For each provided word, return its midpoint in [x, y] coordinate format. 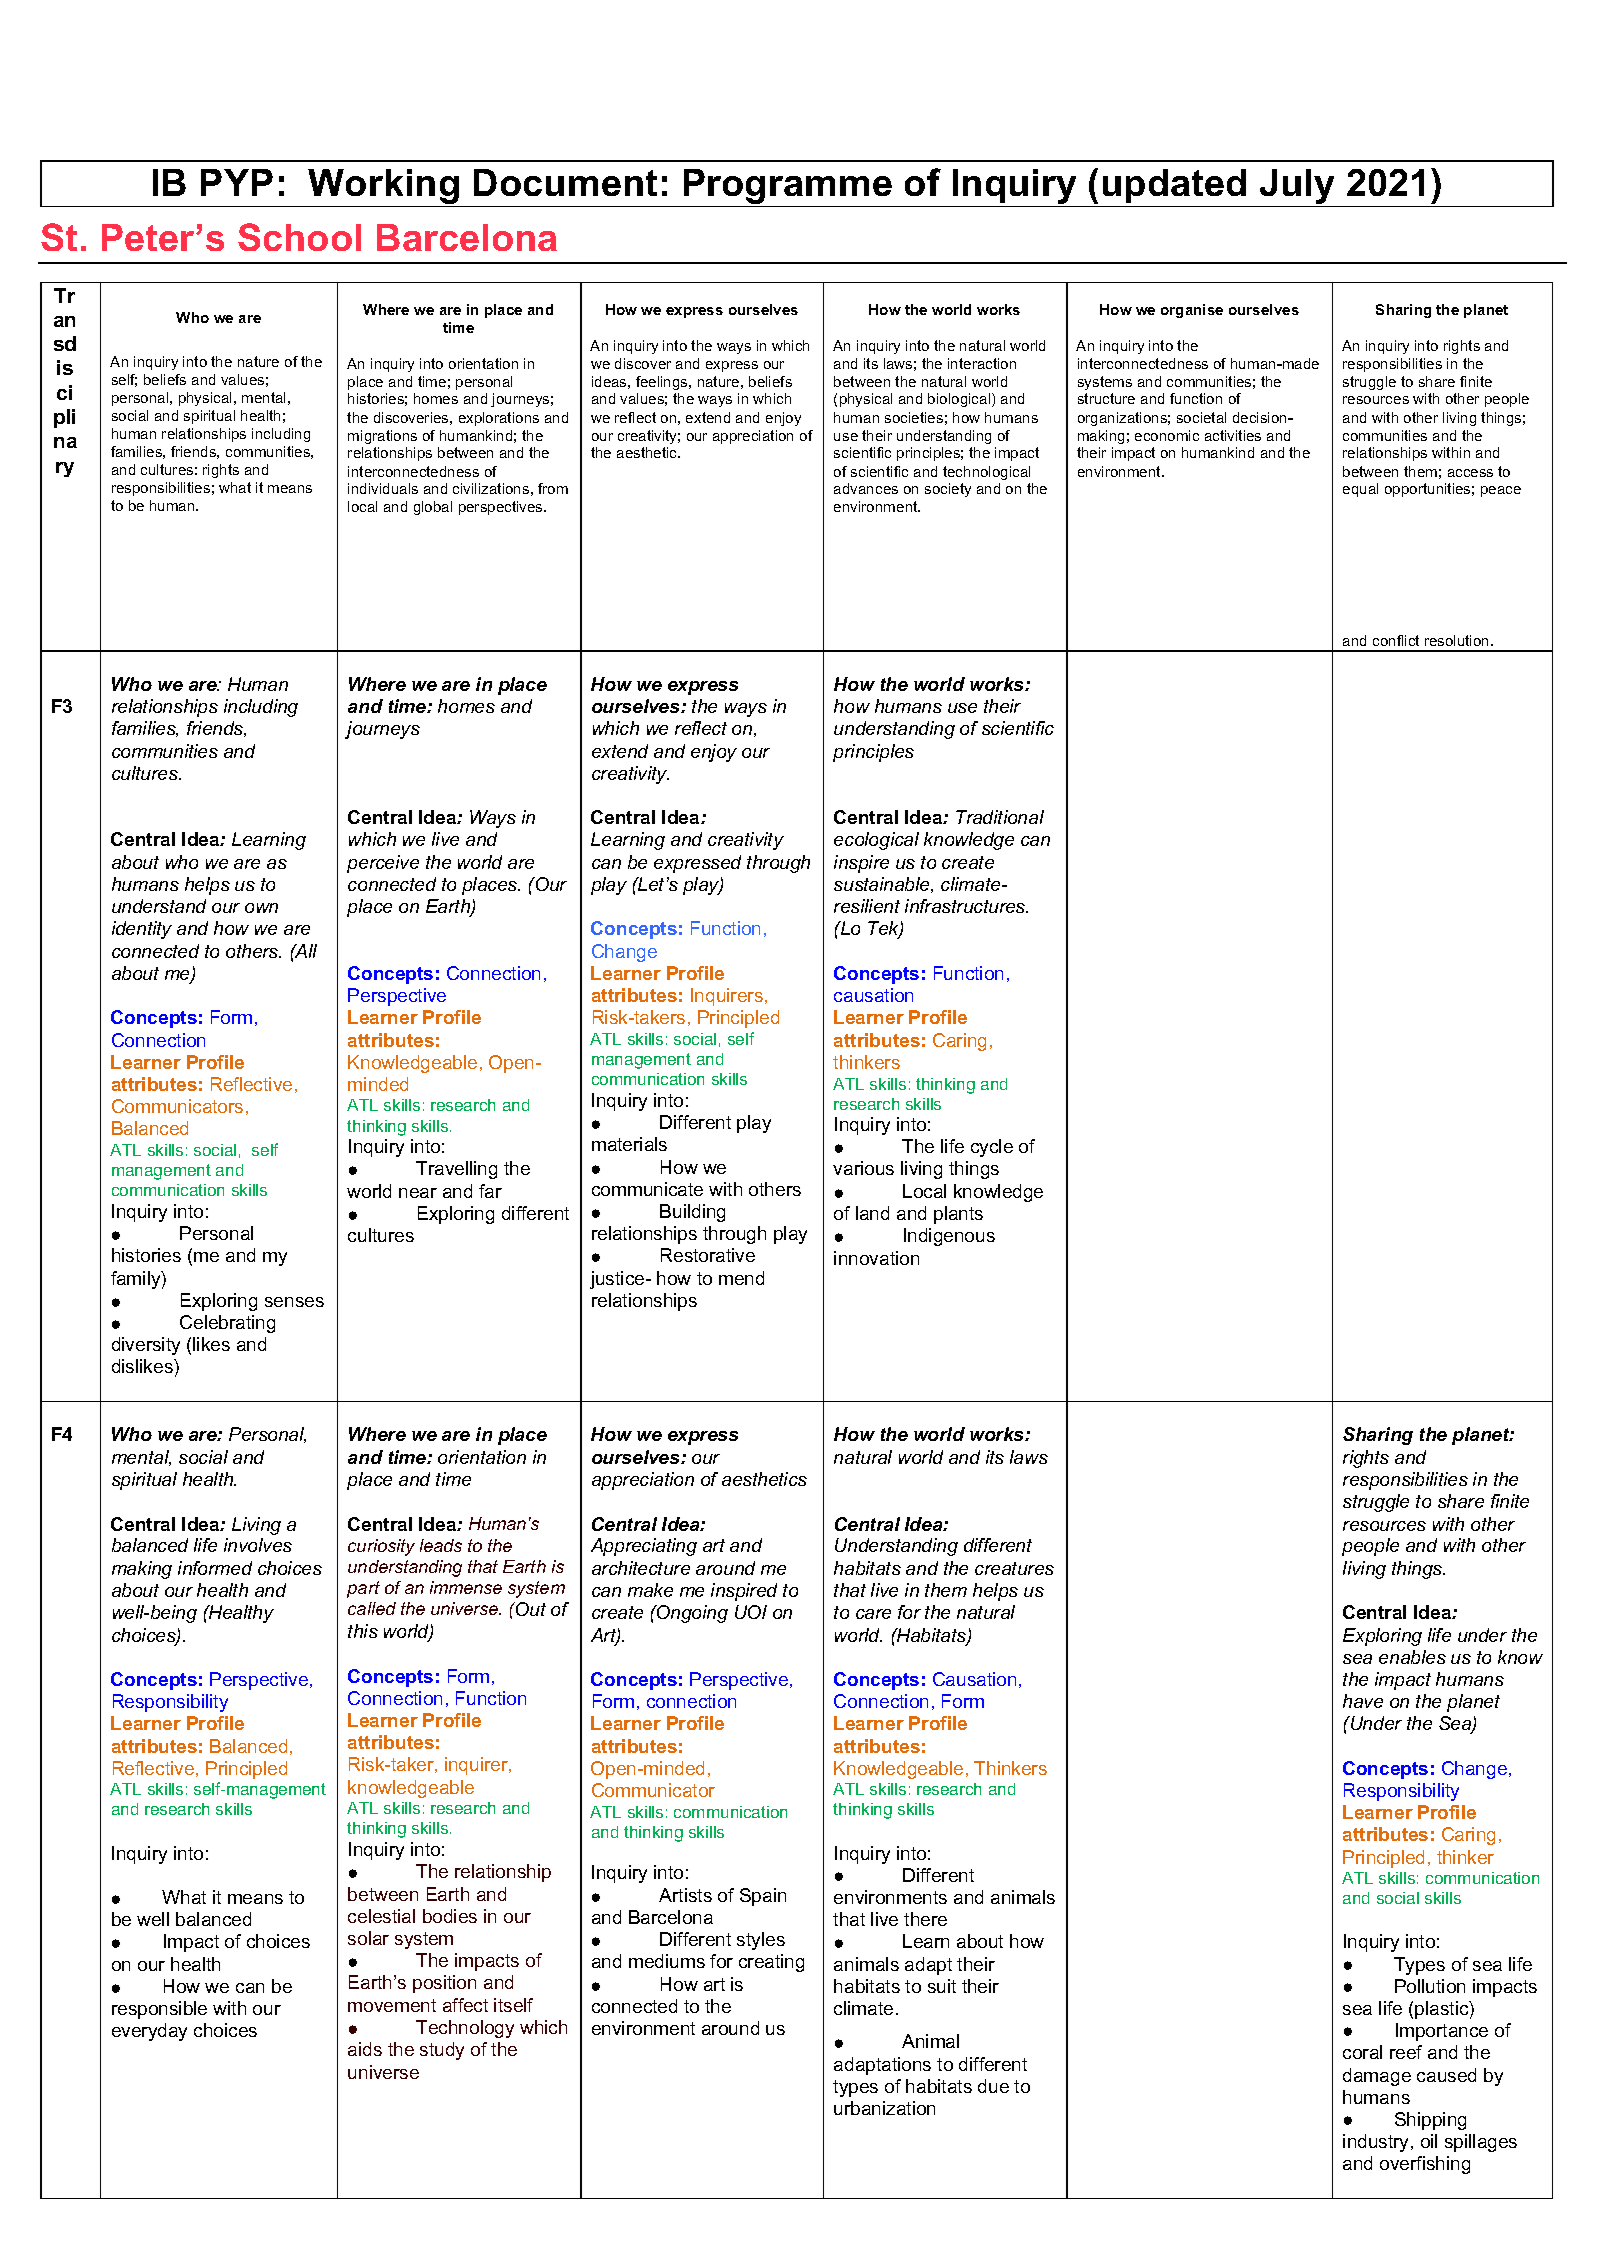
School [299, 237]
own [261, 908]
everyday [149, 2032]
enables [1412, 1657]
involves [258, 1545]
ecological [876, 841]
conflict [1396, 640]
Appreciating [644, 1547]
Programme [788, 188]
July [1297, 188]
